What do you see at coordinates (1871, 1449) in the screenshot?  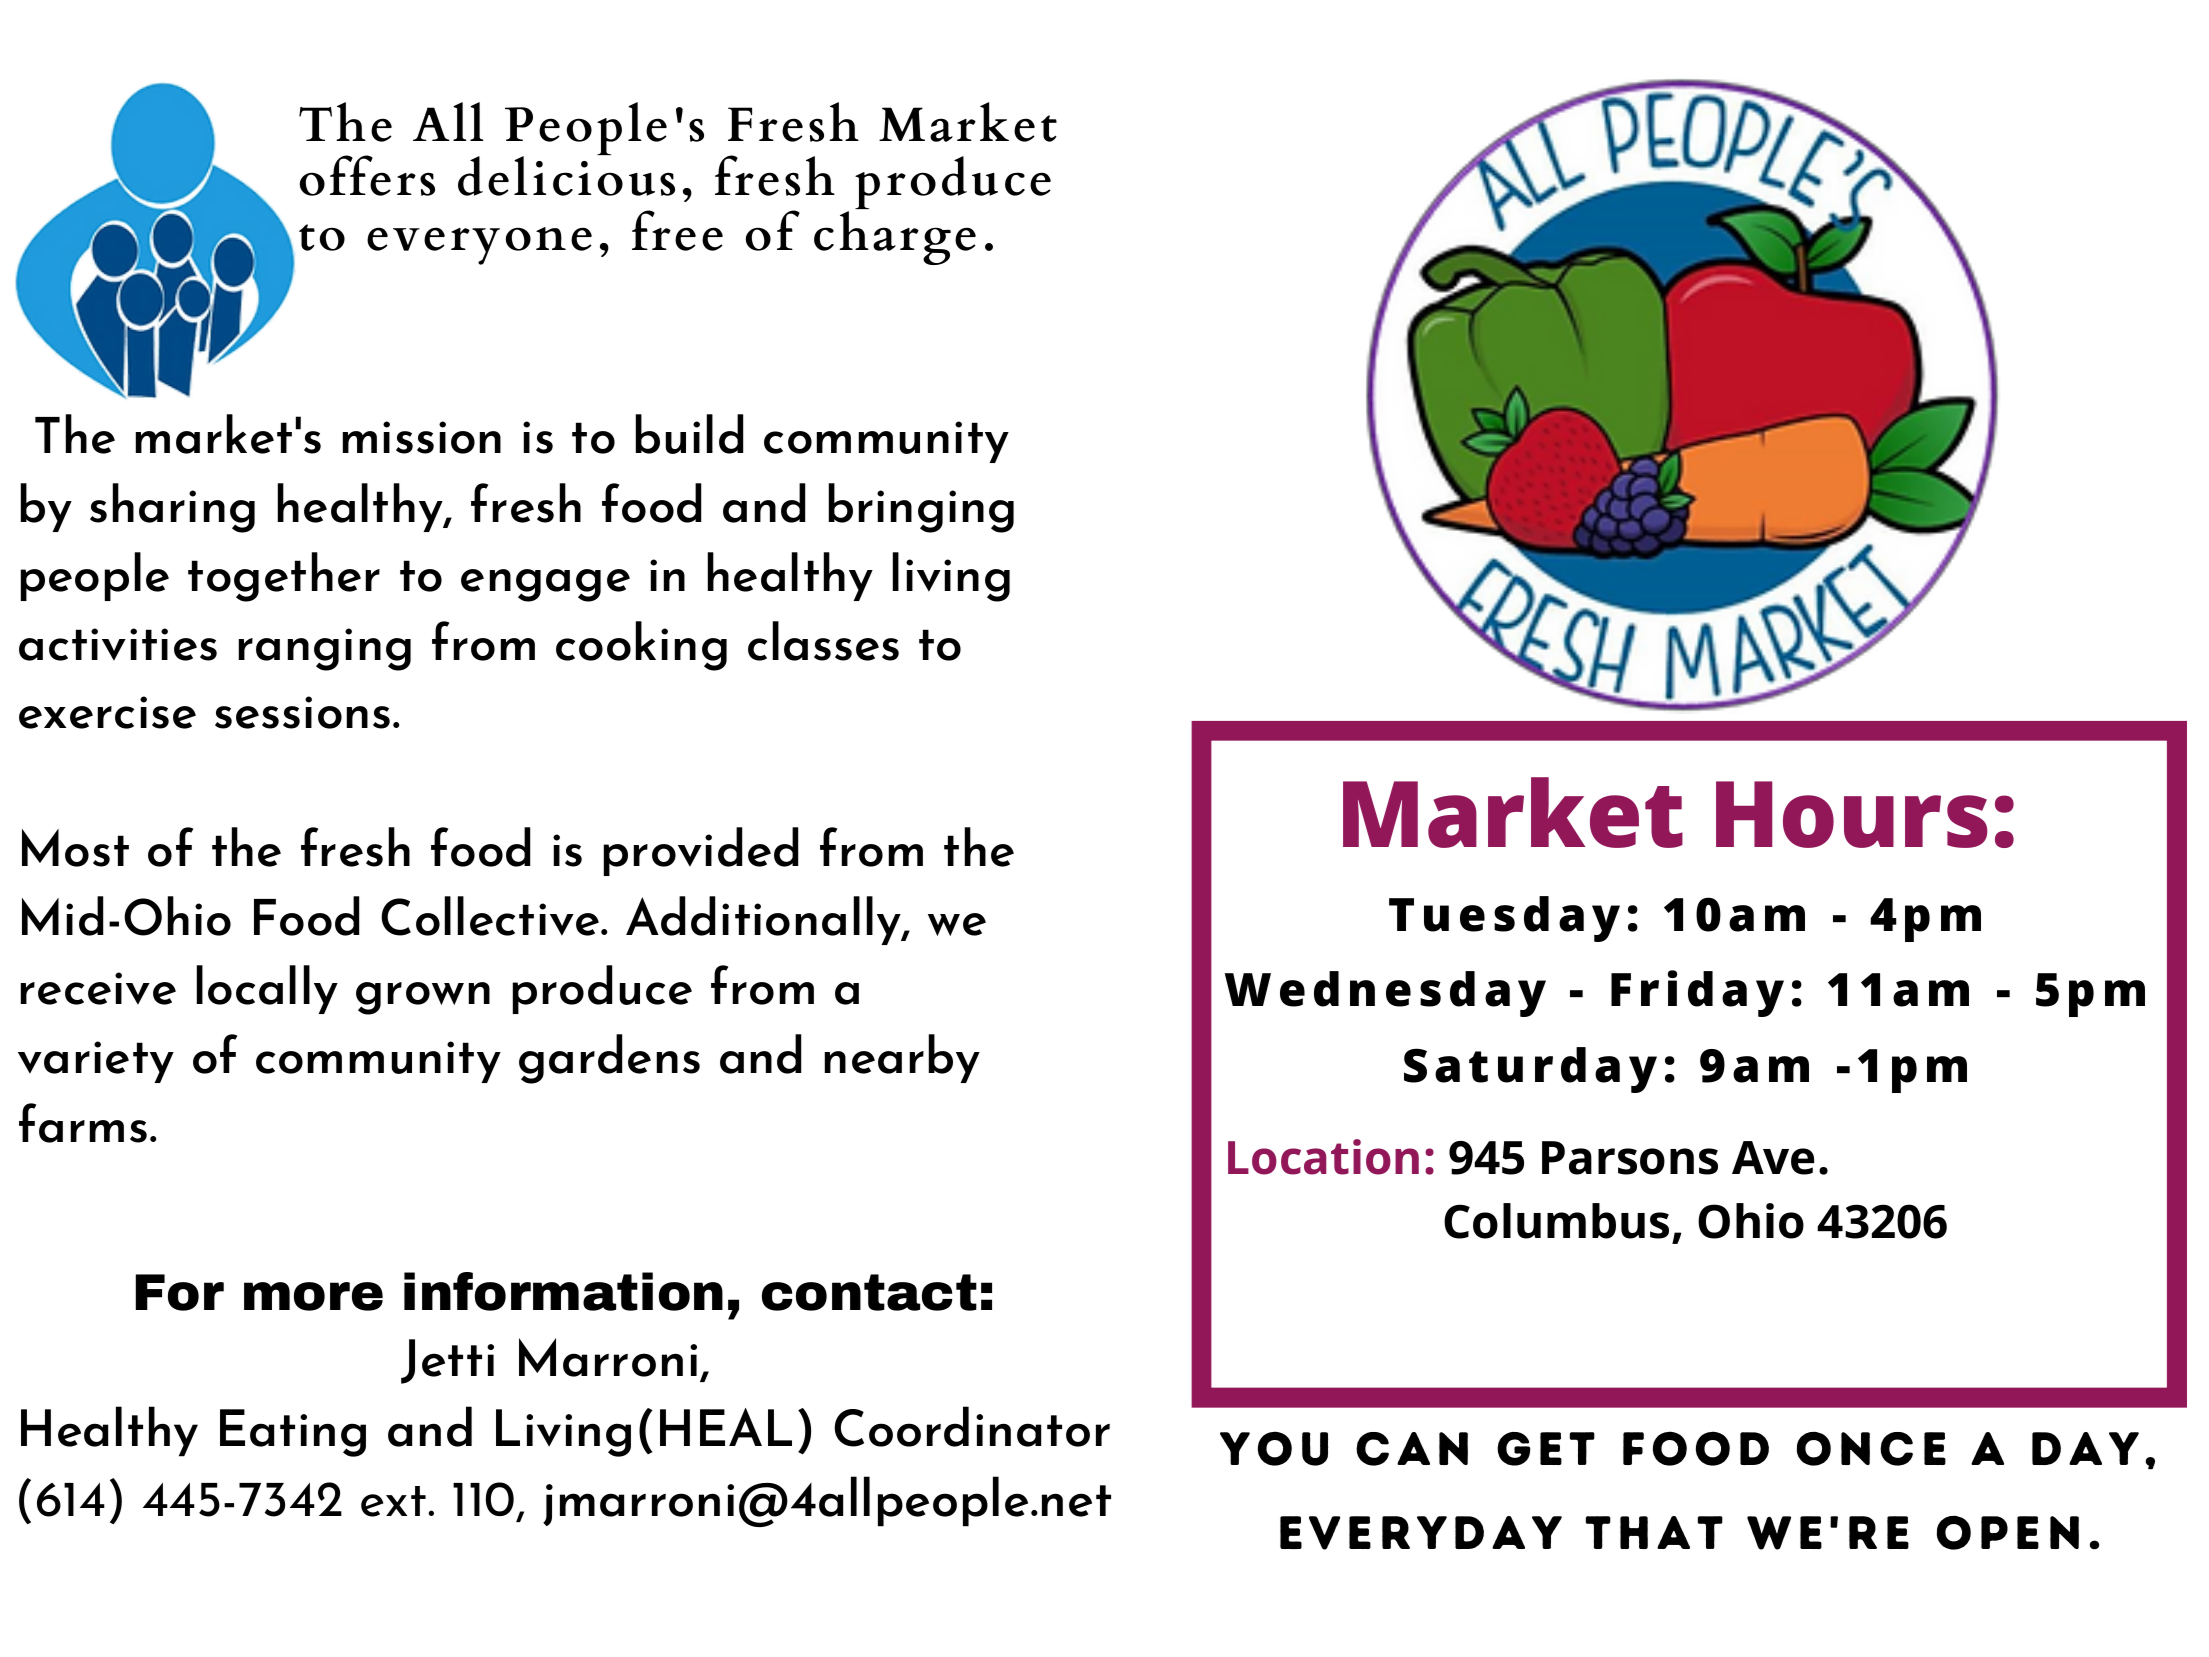 I see `Once` at bounding box center [1871, 1449].
